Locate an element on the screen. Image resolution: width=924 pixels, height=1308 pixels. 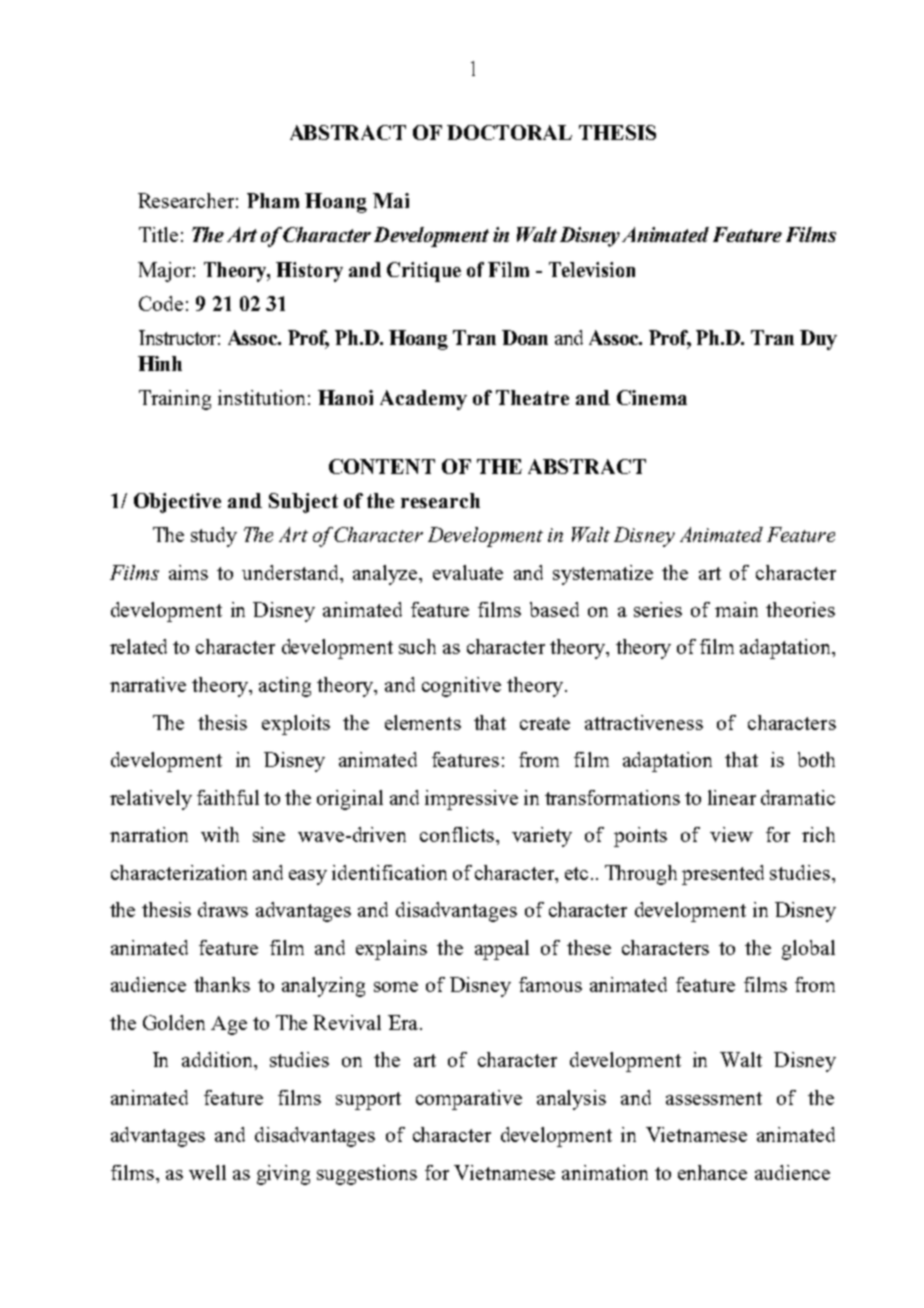
with is located at coordinates (220, 834).
